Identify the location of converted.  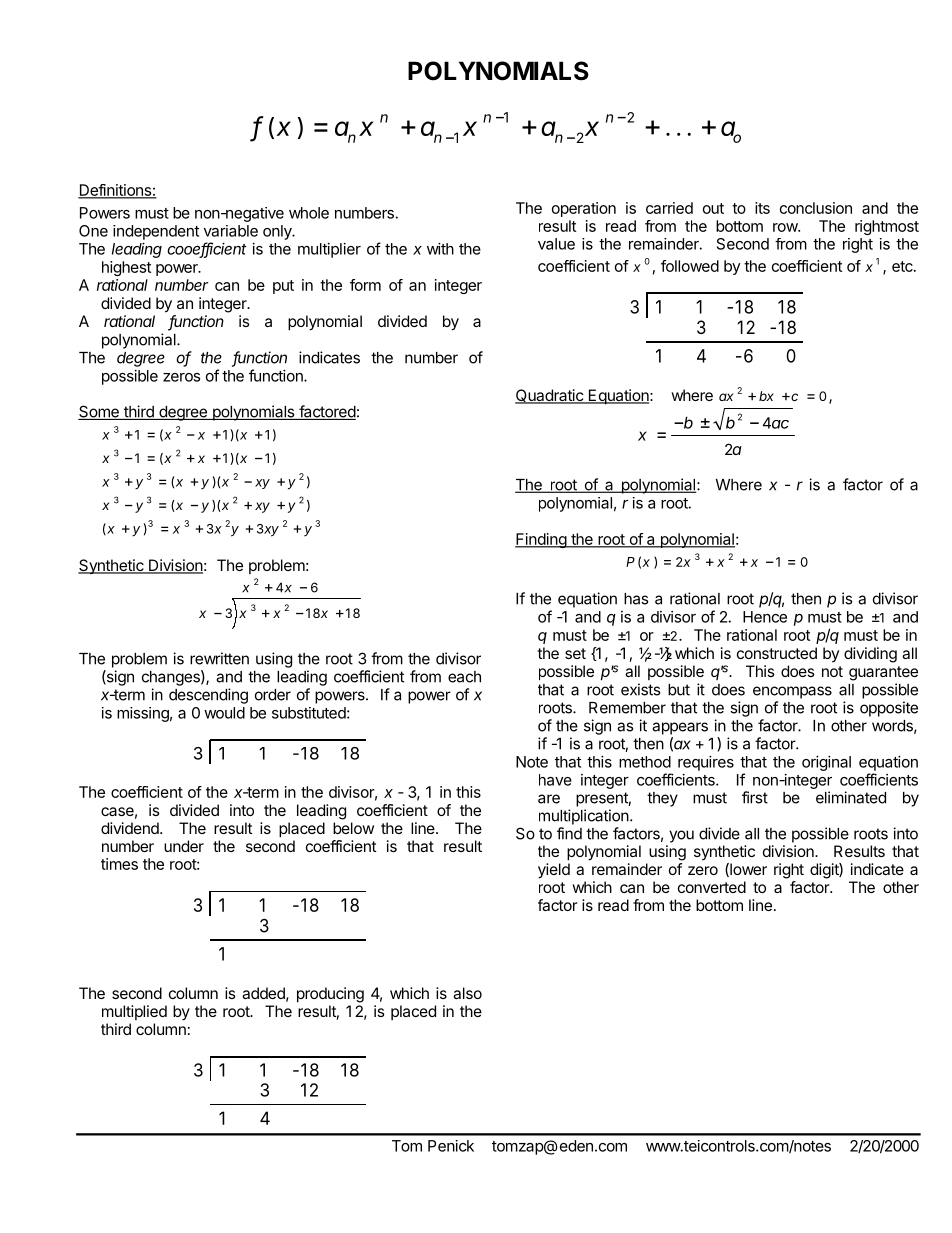
(712, 887).
